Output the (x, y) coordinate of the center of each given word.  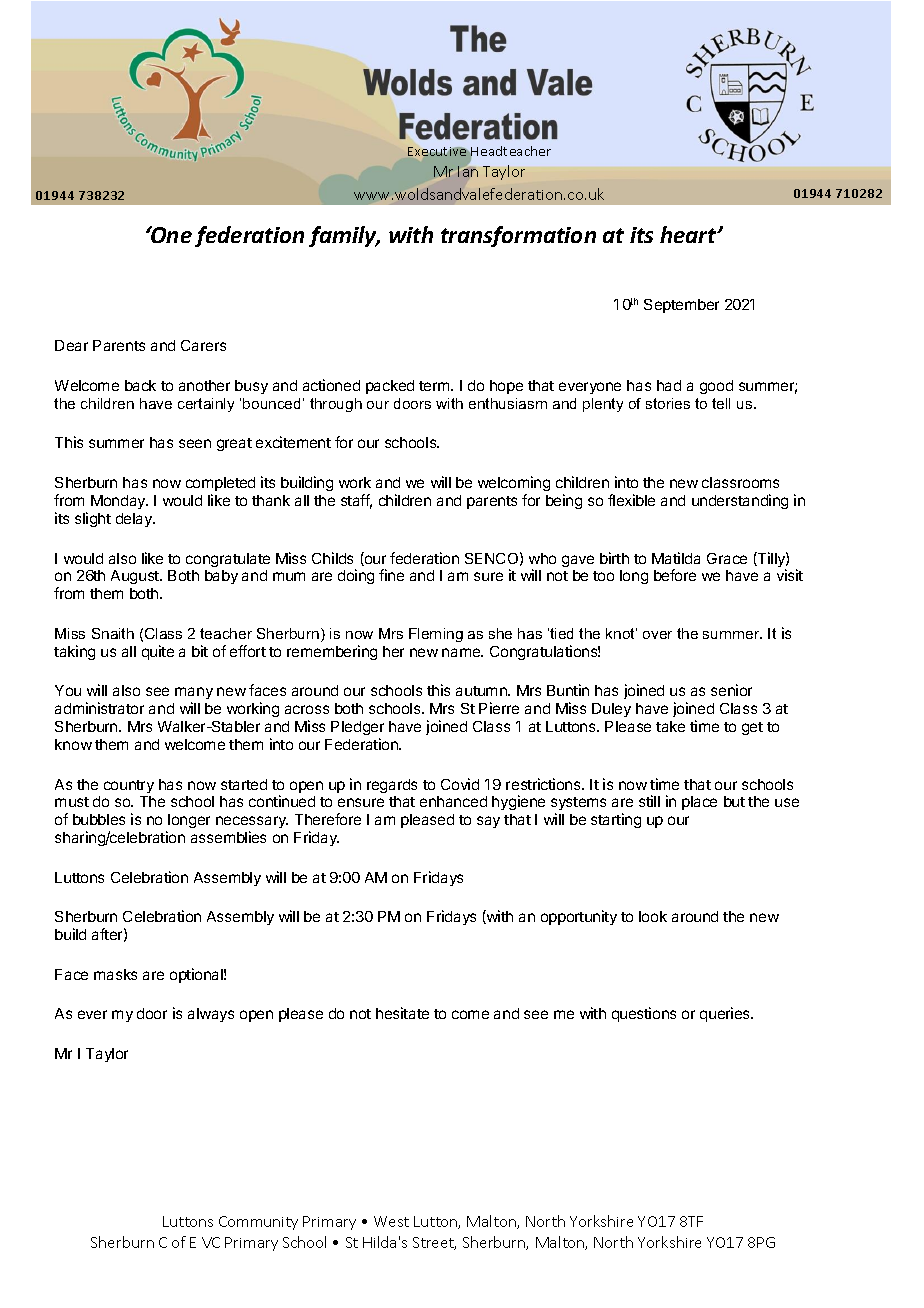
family (344, 236)
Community (258, 1223)
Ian (468, 171)
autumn (482, 691)
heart (689, 234)
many (194, 695)
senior (731, 690)
